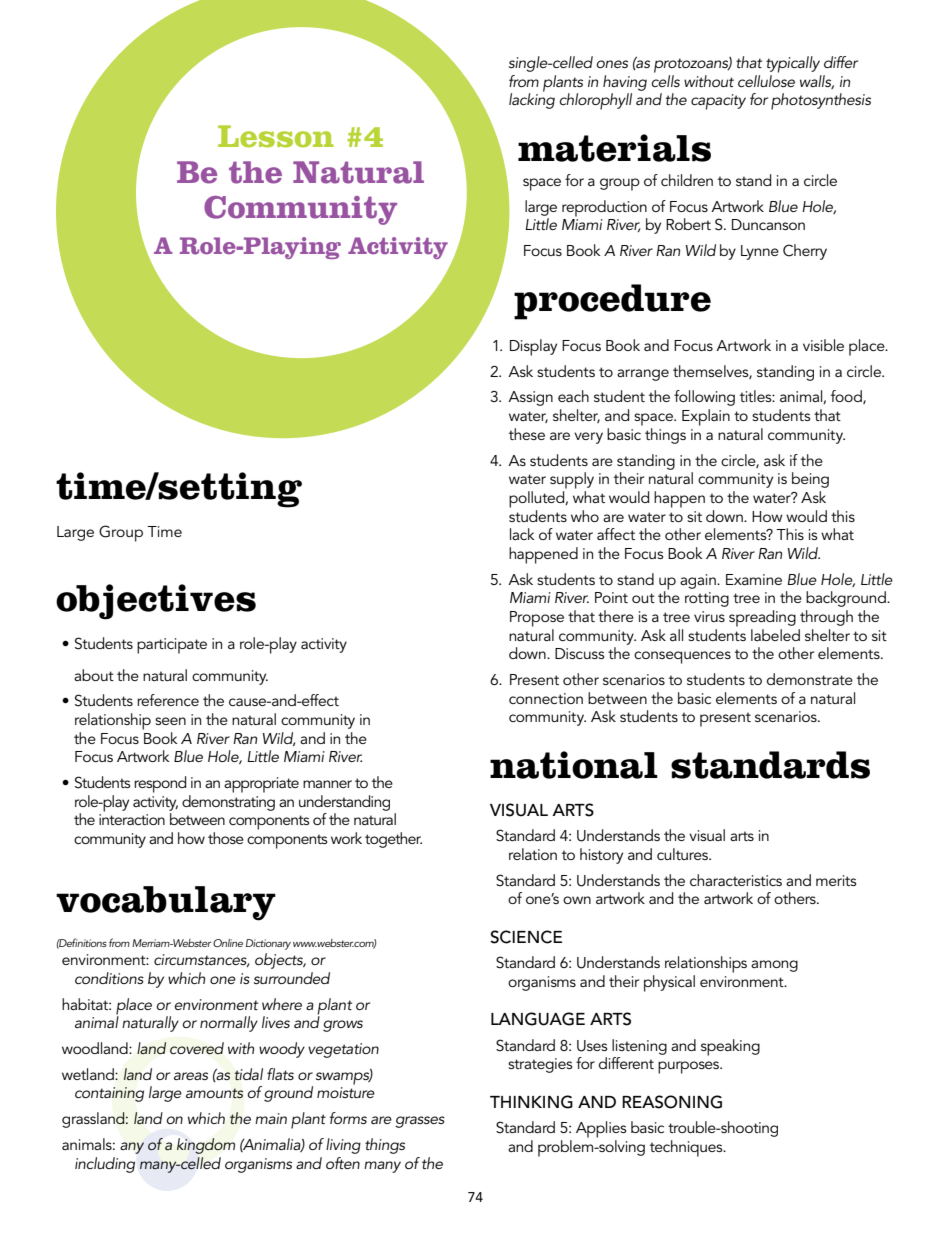 This page has height=1233, width=952. Describe the element at coordinates (762, 618) in the page. I see `spreading` at that location.
